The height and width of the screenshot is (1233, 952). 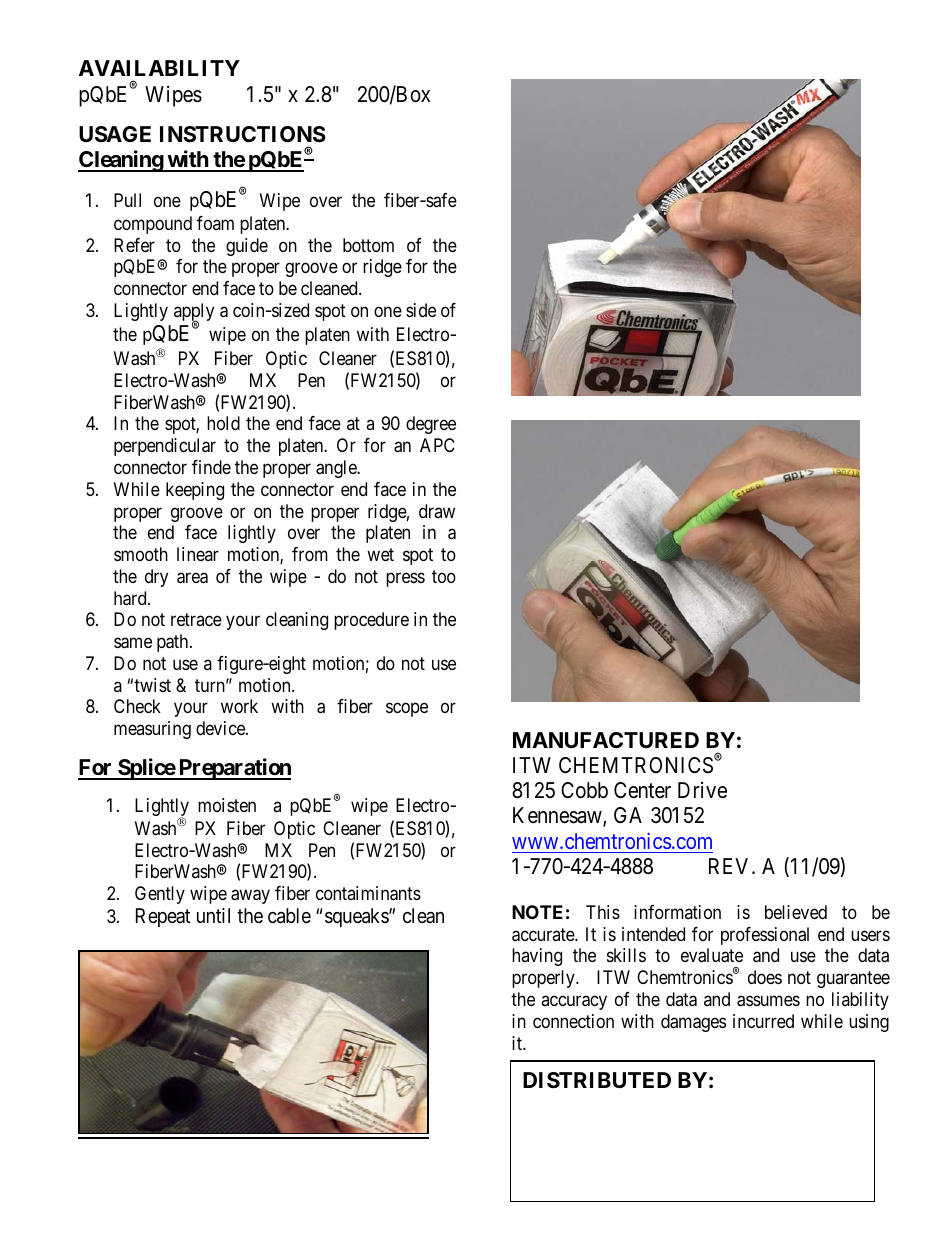 What do you see at coordinates (159, 68) in the screenshot?
I see `AVAILABILITY` at bounding box center [159, 68].
